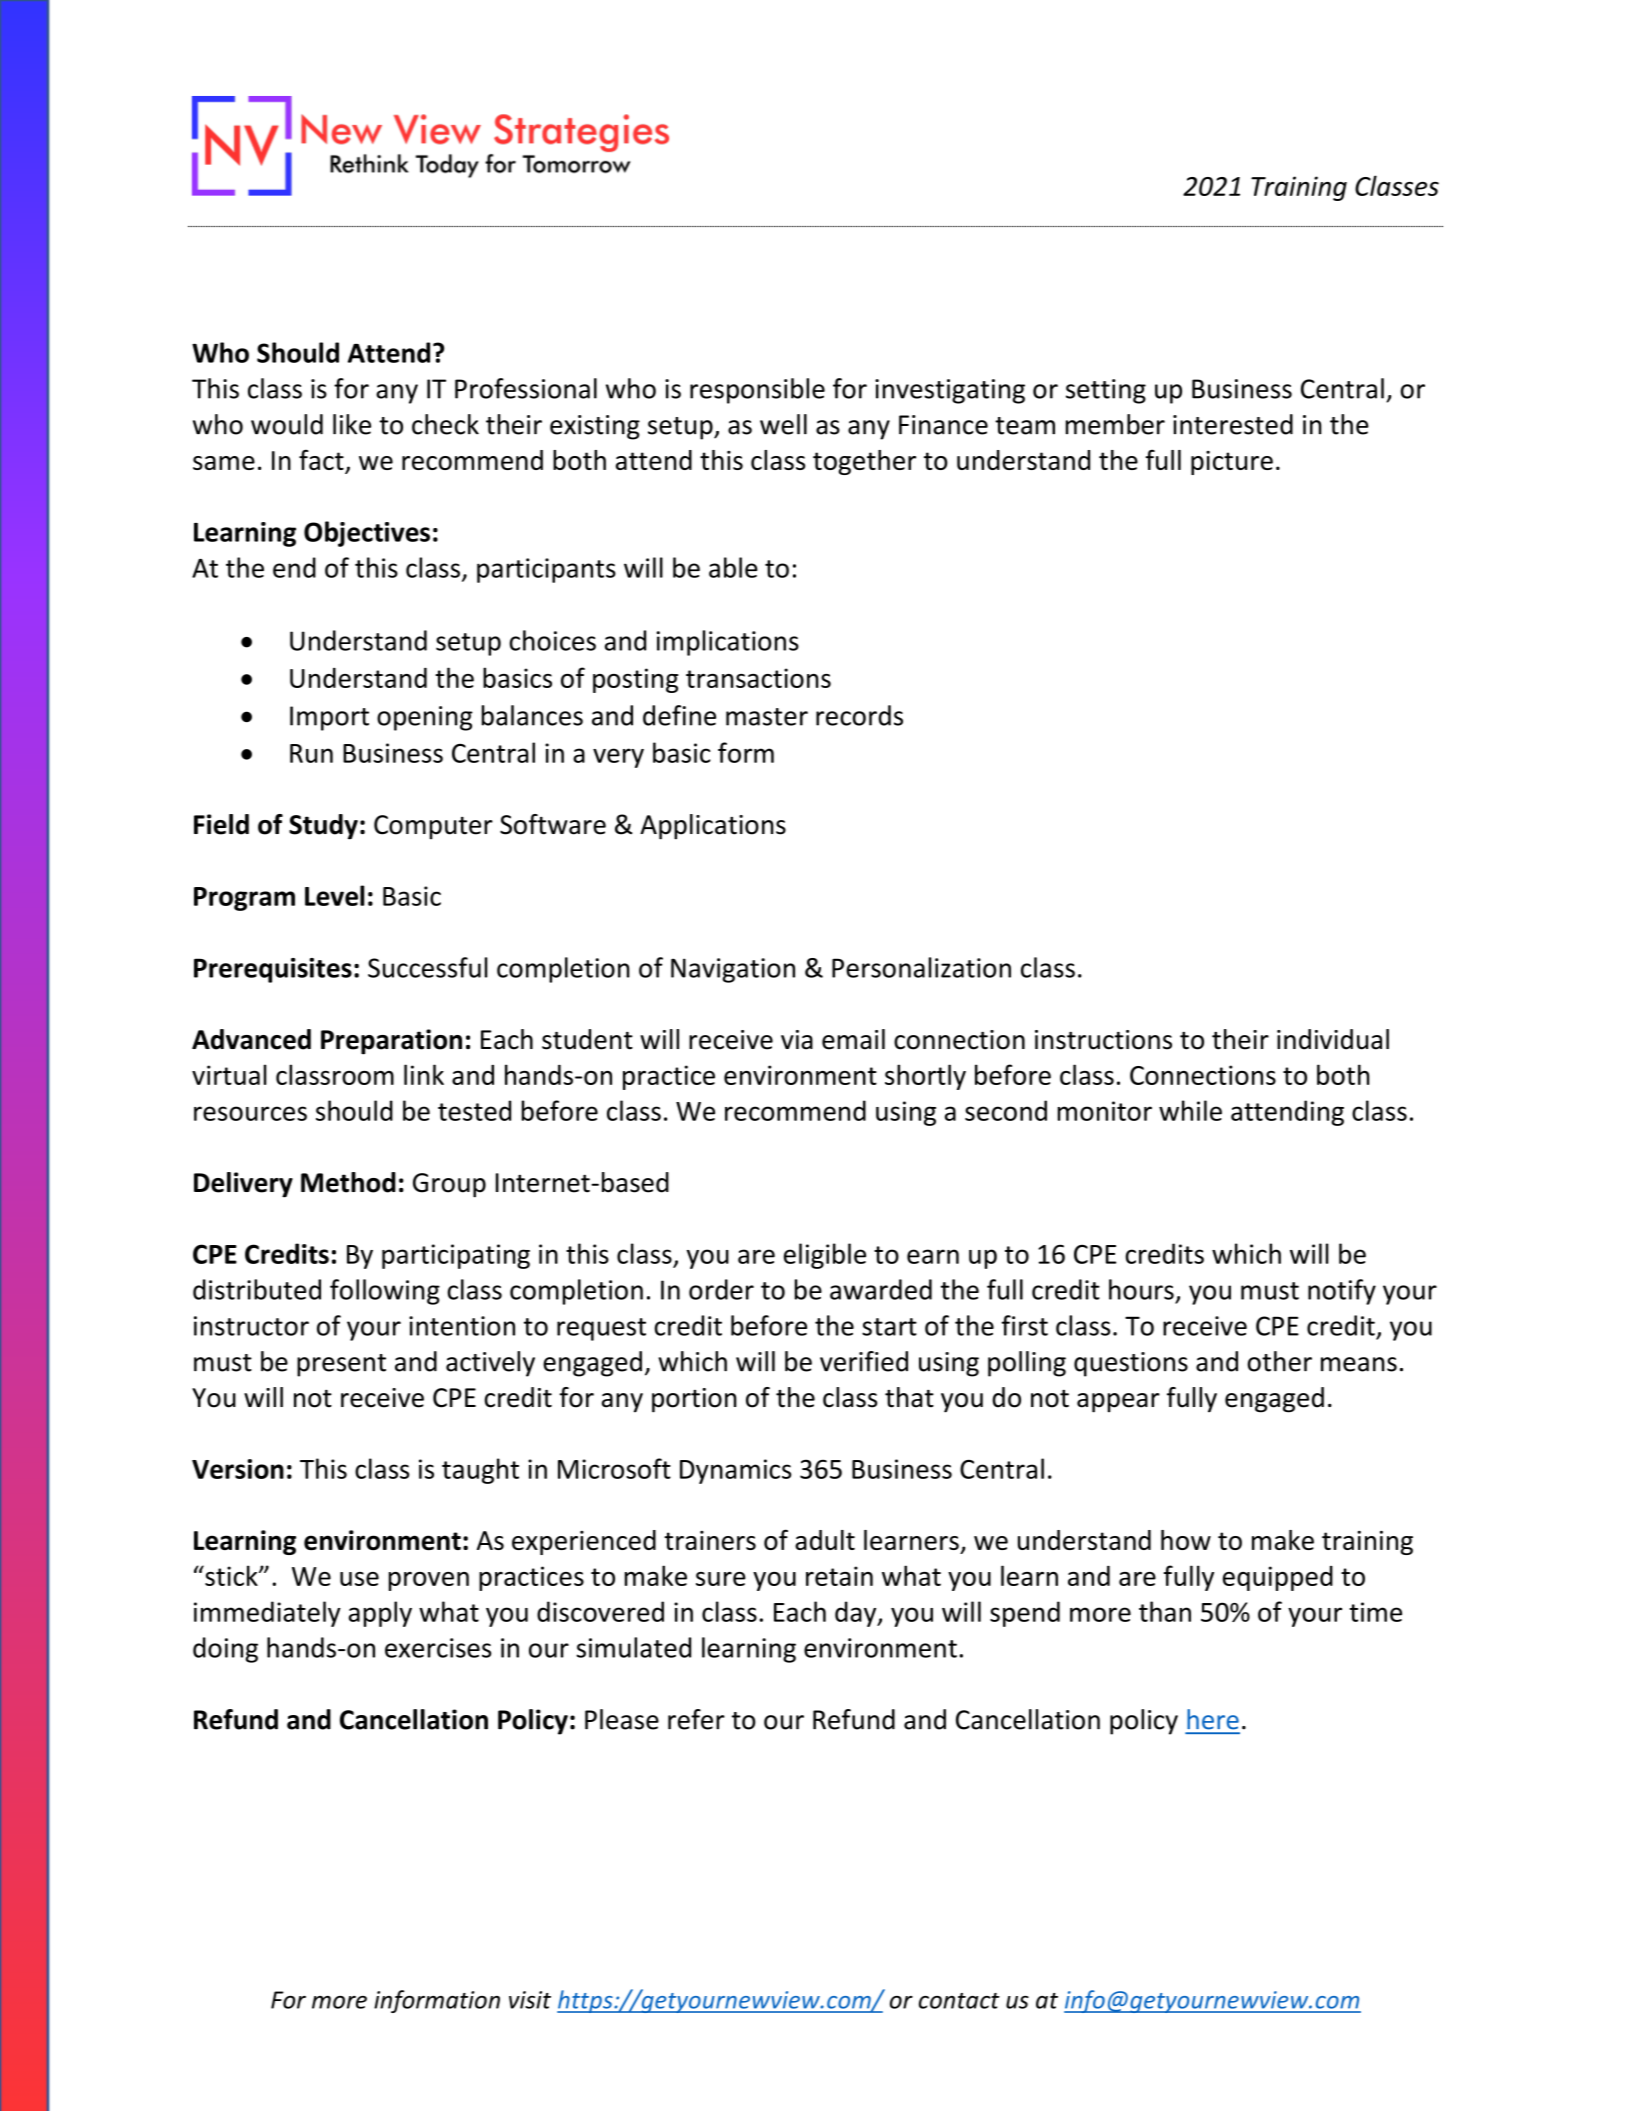 The height and width of the image is (2111, 1631). Describe the element at coordinates (1233, 424) in the image. I see `interested` at that location.
